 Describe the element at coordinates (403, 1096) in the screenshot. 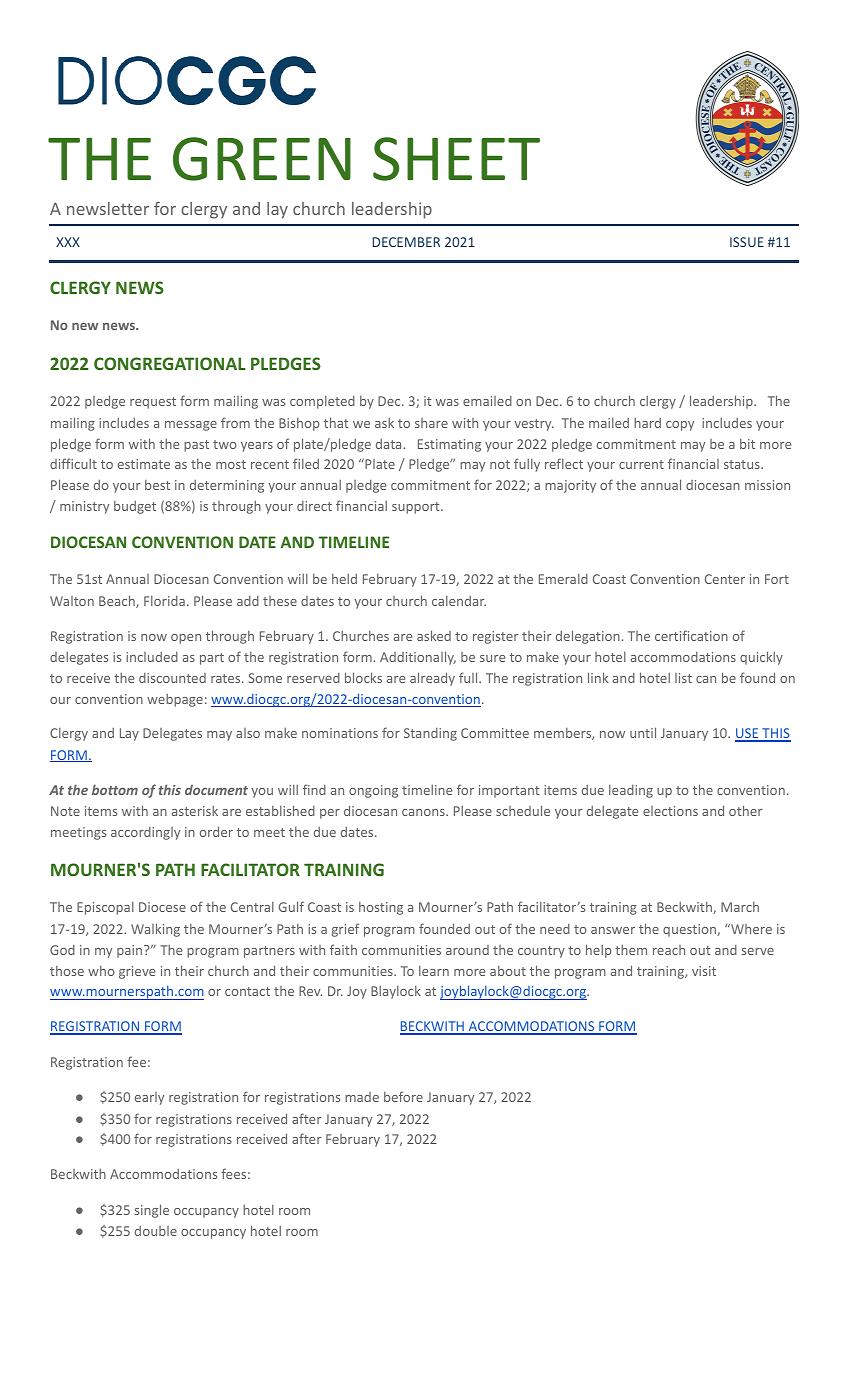

I see `before` at that location.
